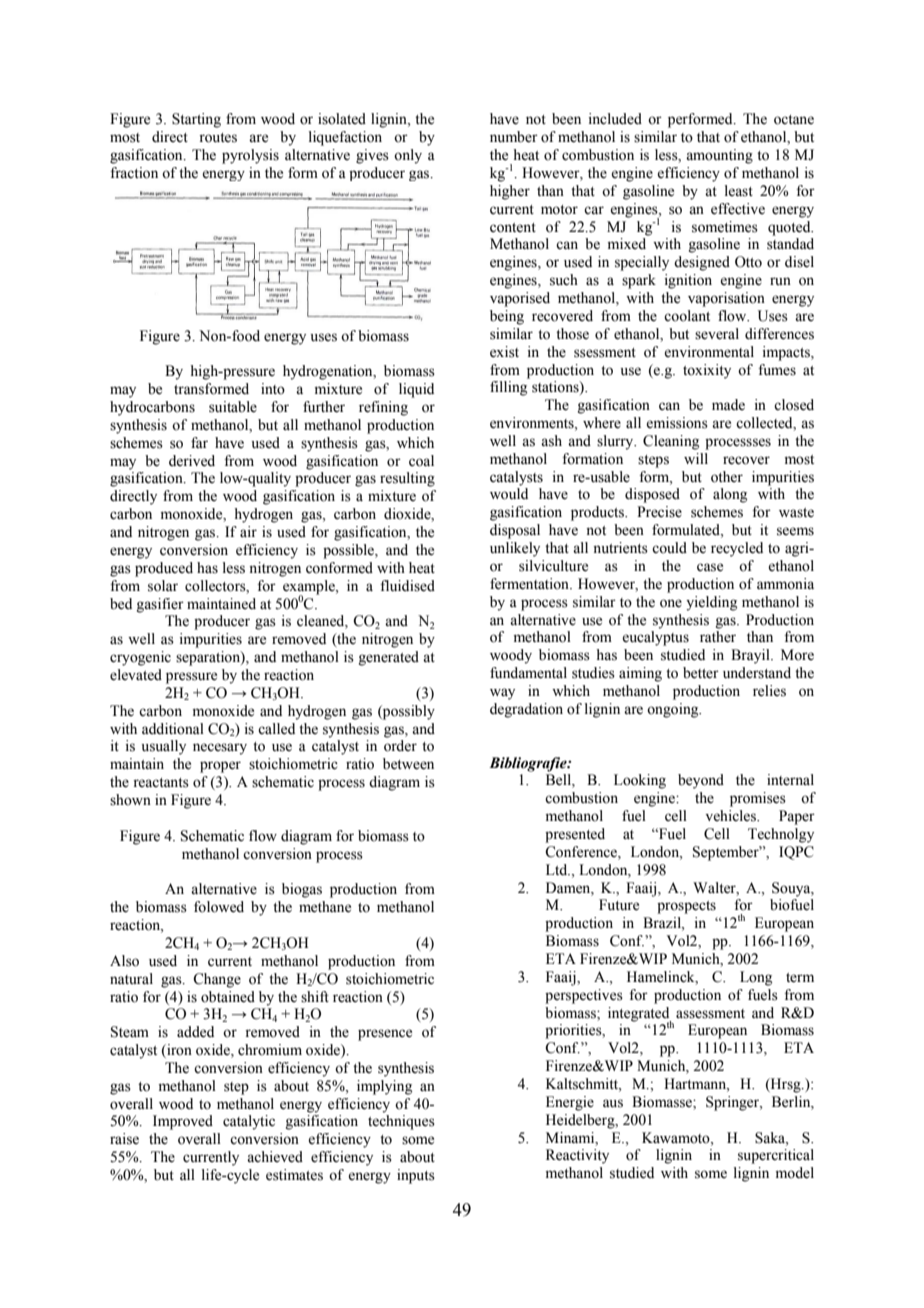  Describe the element at coordinates (718, 637) in the page. I see `rather` at that location.
